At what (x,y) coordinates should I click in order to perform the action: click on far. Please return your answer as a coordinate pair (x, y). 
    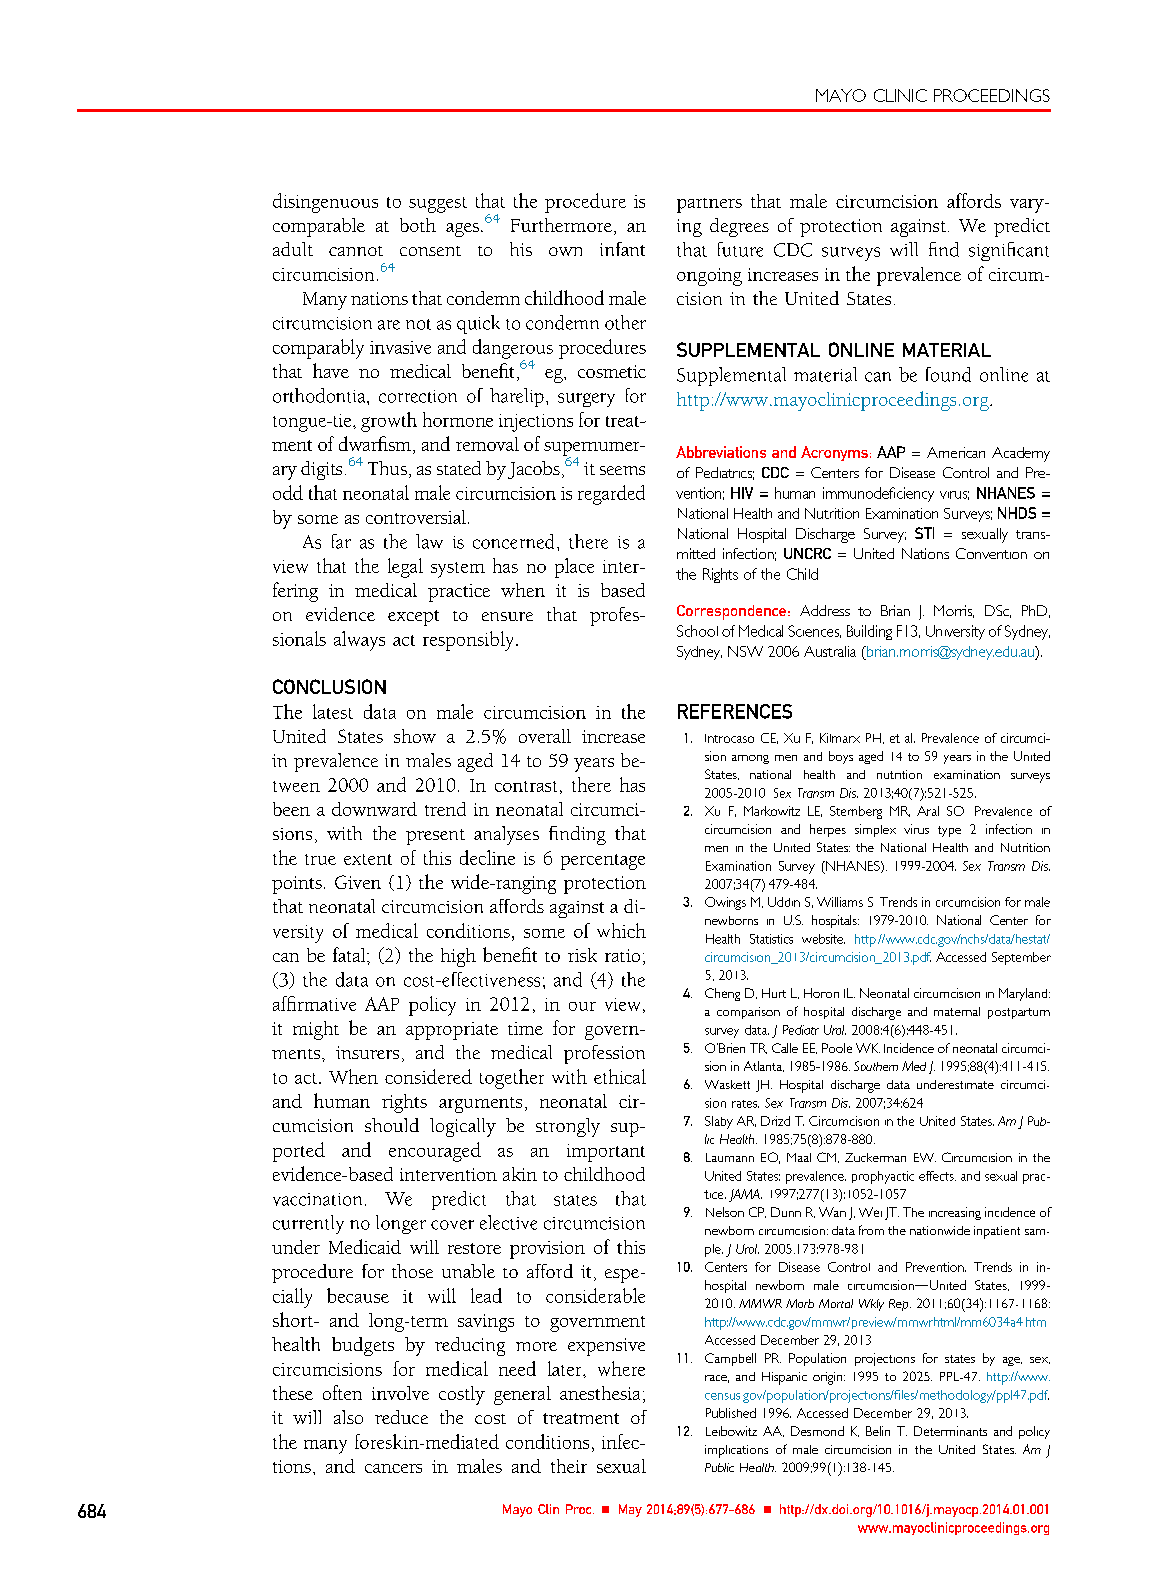
    Looking at the image, I should click on (341, 541).
